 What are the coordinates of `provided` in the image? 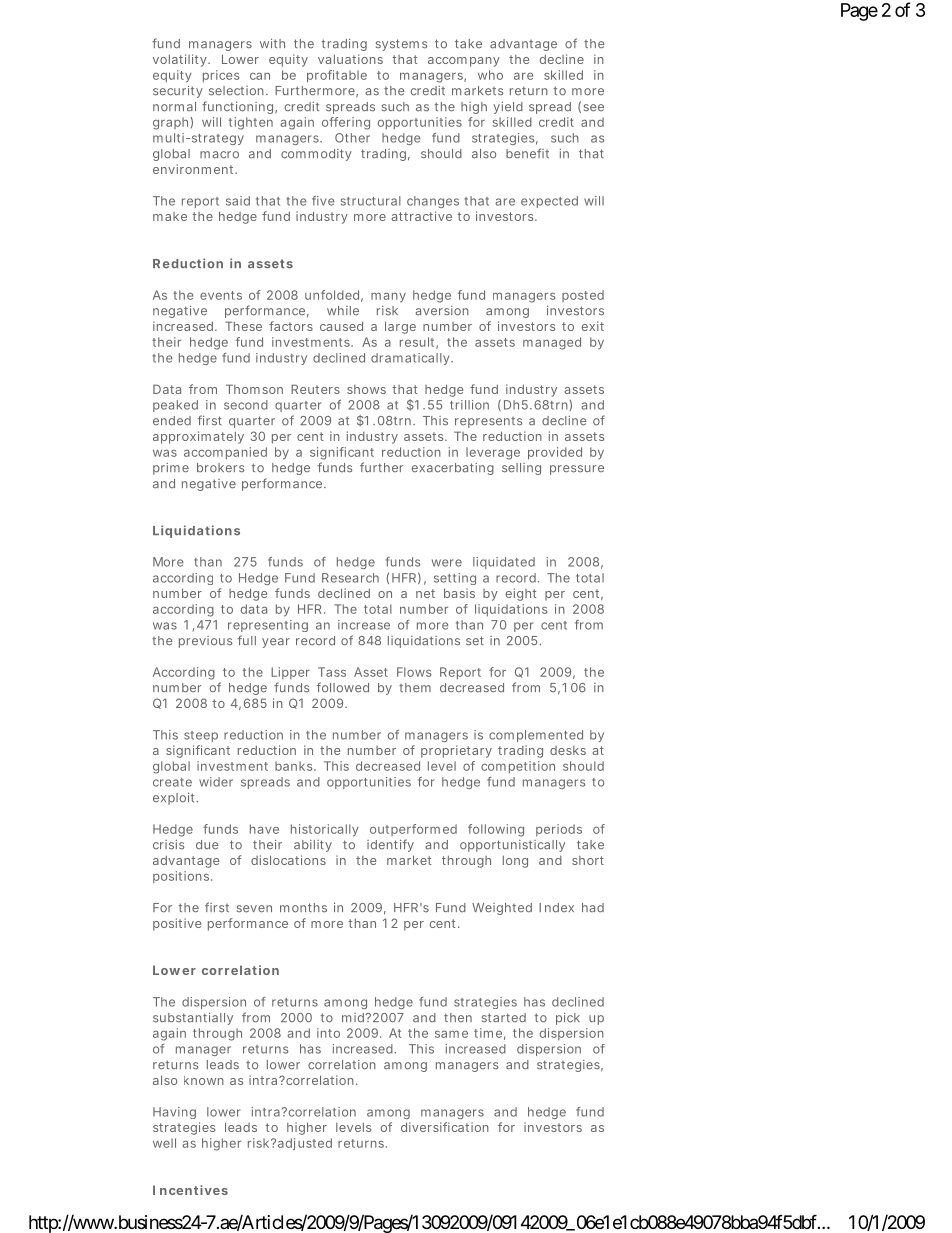 It's located at (555, 453).
